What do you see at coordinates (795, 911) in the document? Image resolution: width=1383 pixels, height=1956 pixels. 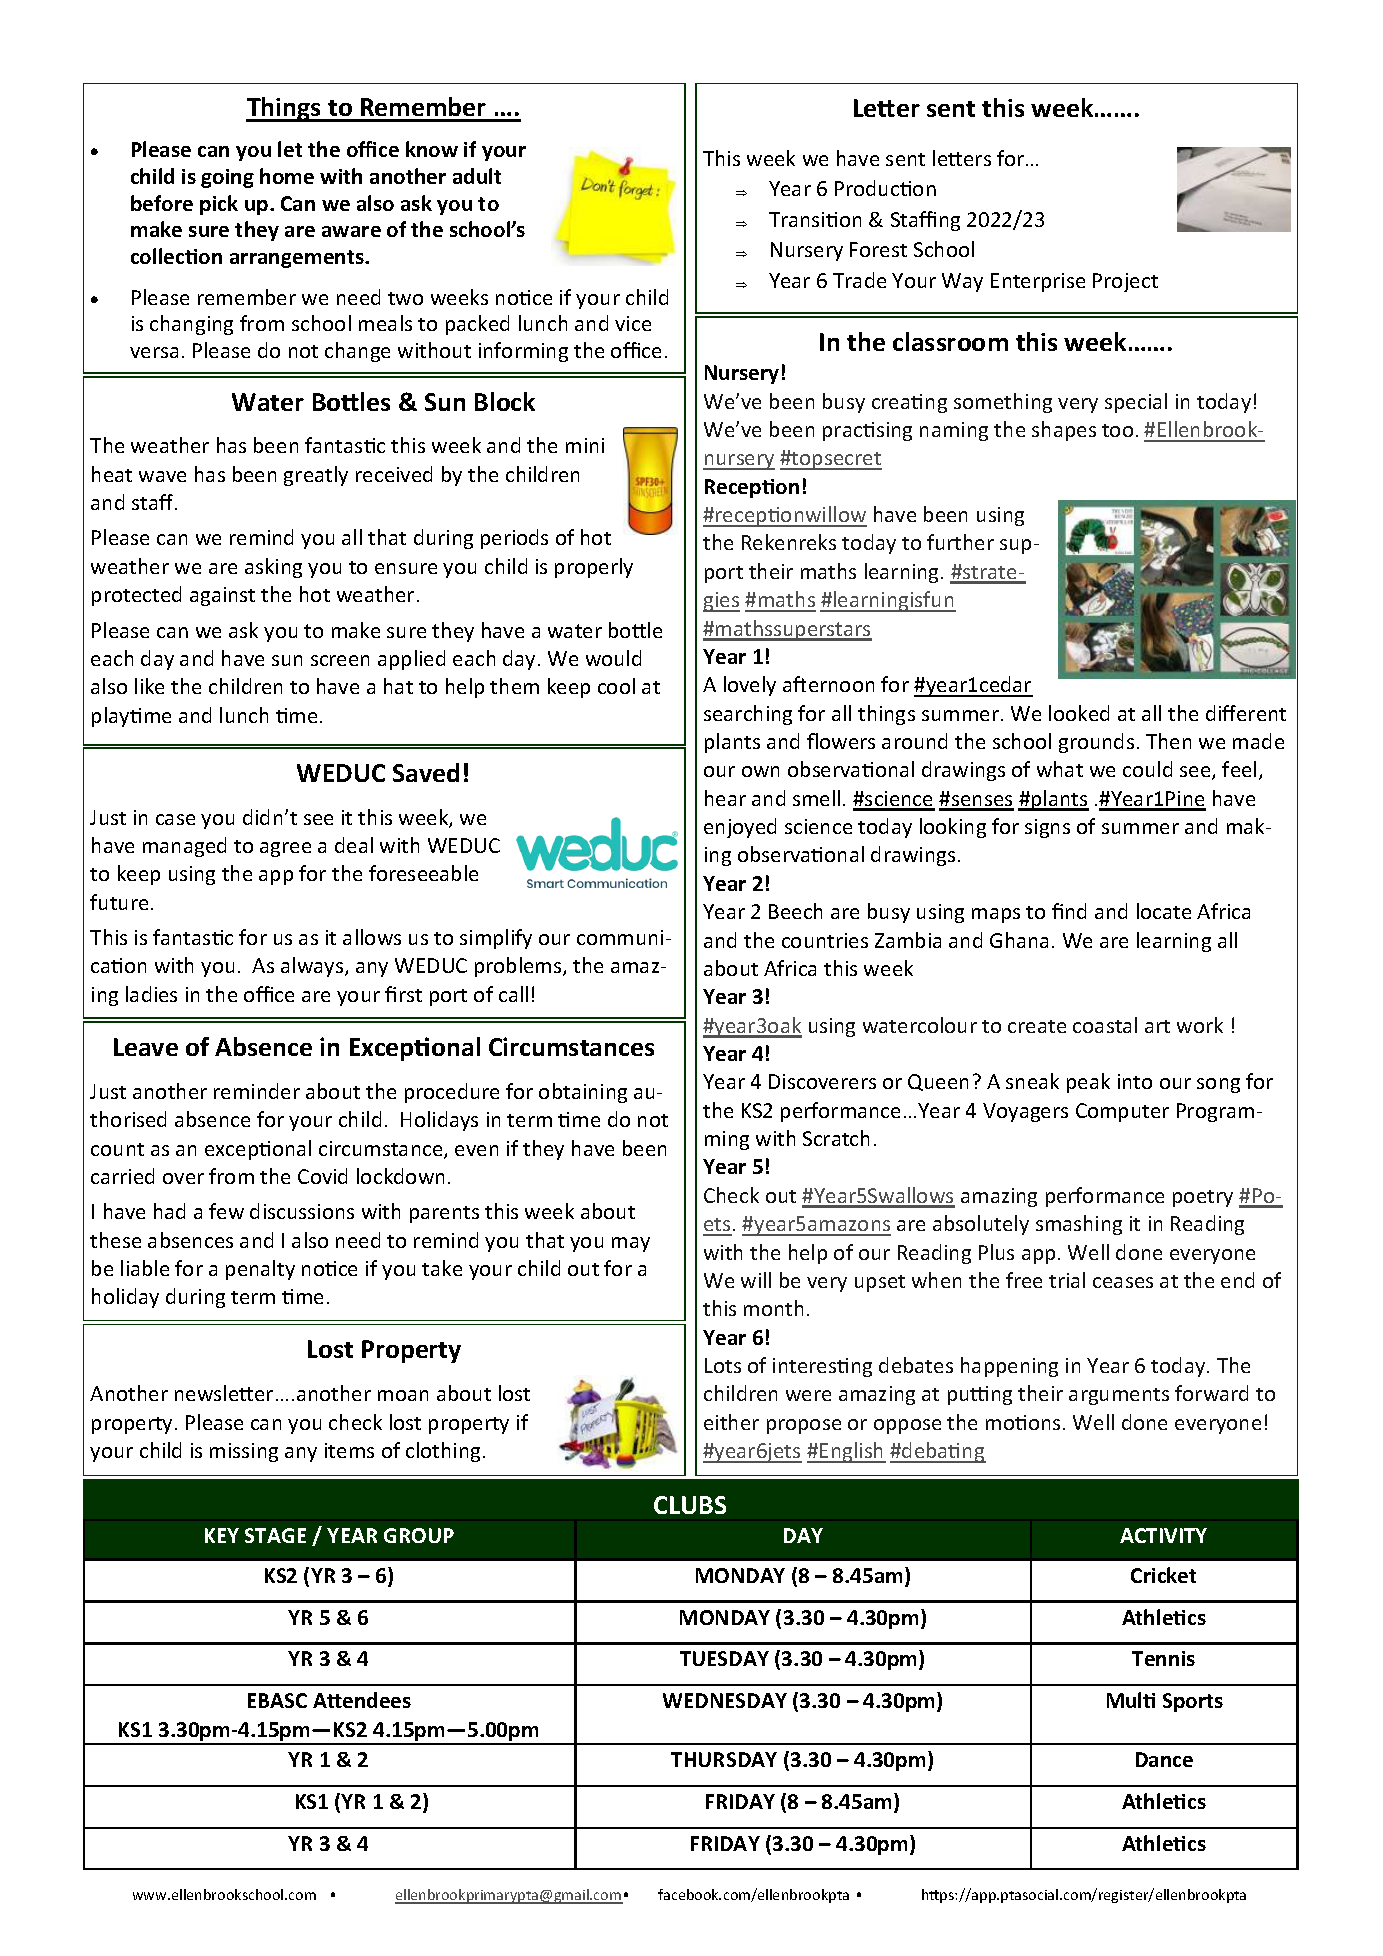 I see `Beech` at bounding box center [795, 911].
